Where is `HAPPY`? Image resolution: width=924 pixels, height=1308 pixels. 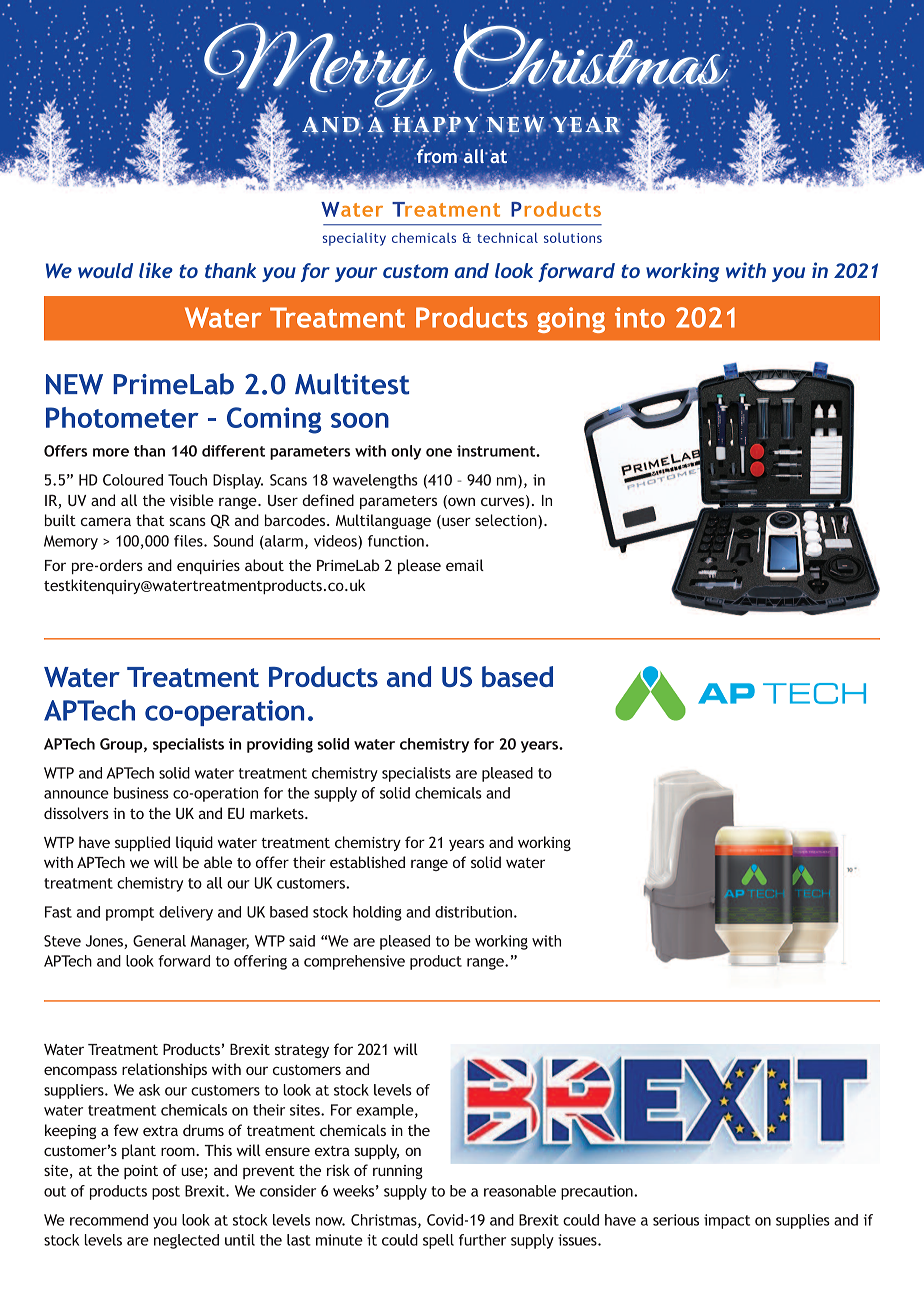 HAPPY is located at coordinates (436, 124).
